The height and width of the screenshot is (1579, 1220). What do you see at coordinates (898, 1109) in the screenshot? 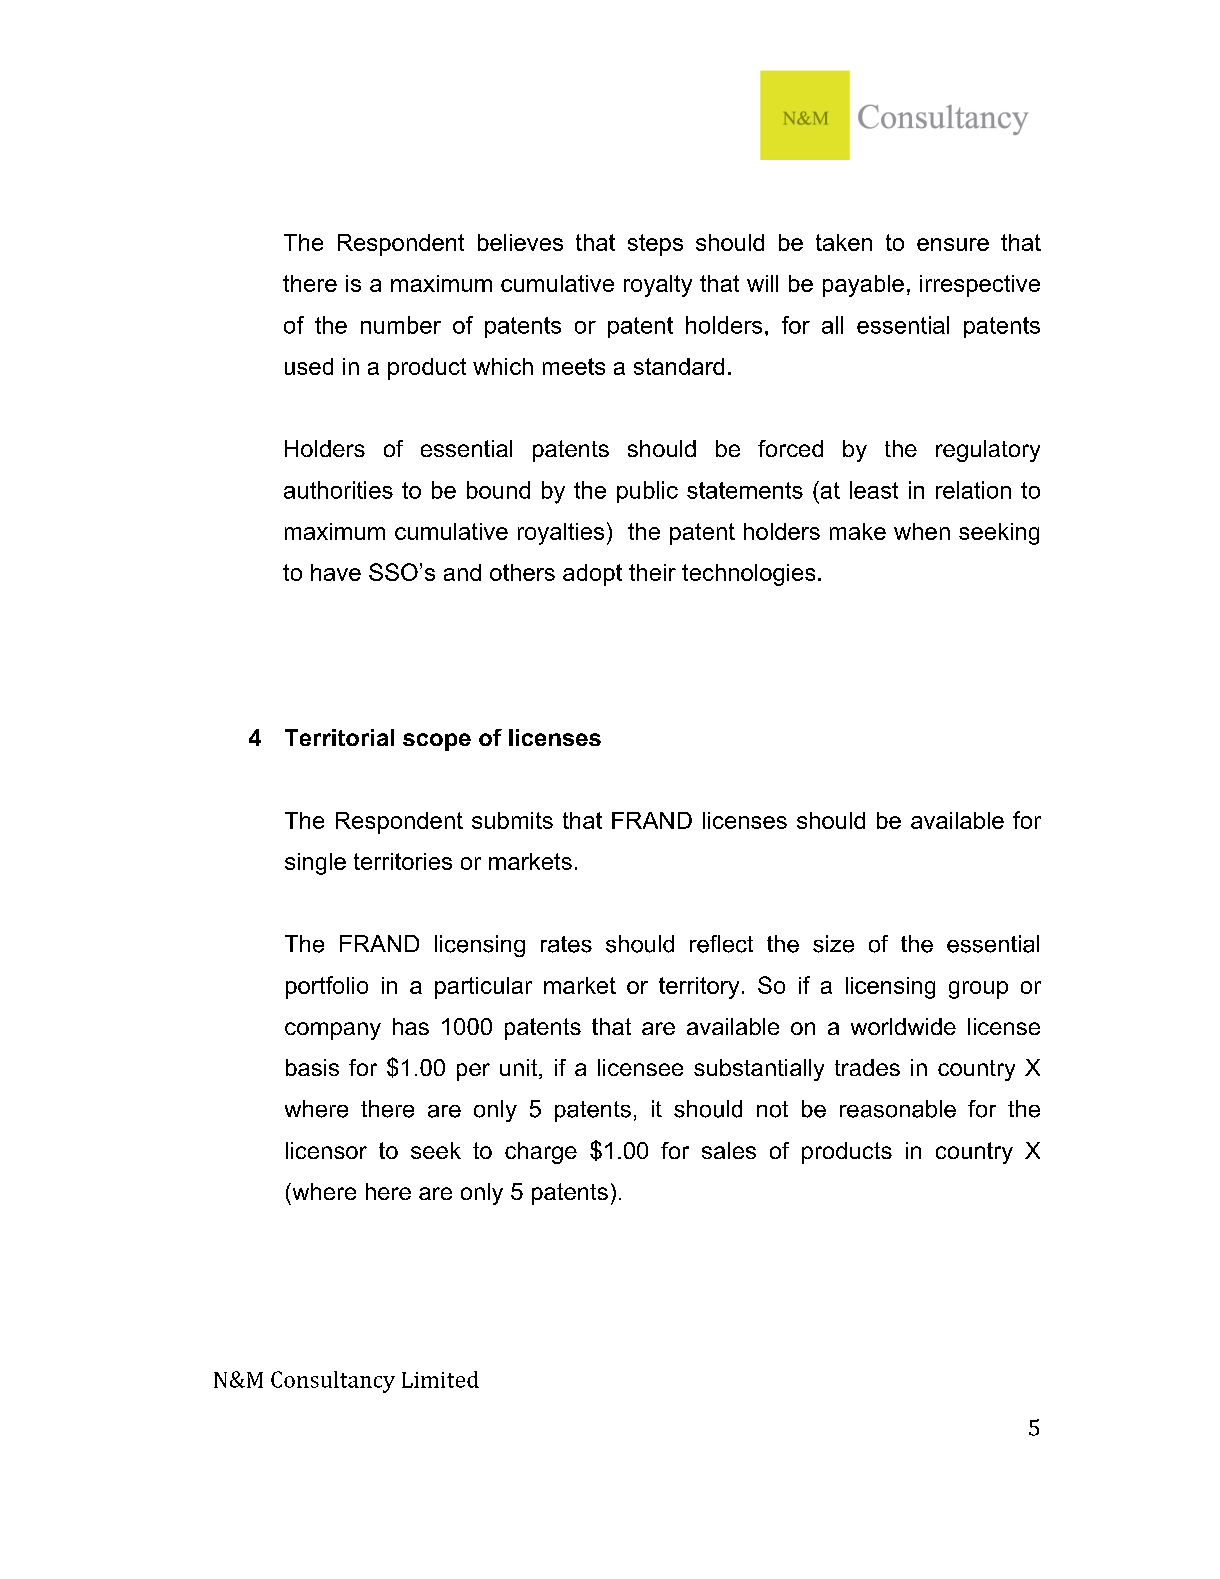
I see `reasonable` at bounding box center [898, 1109].
